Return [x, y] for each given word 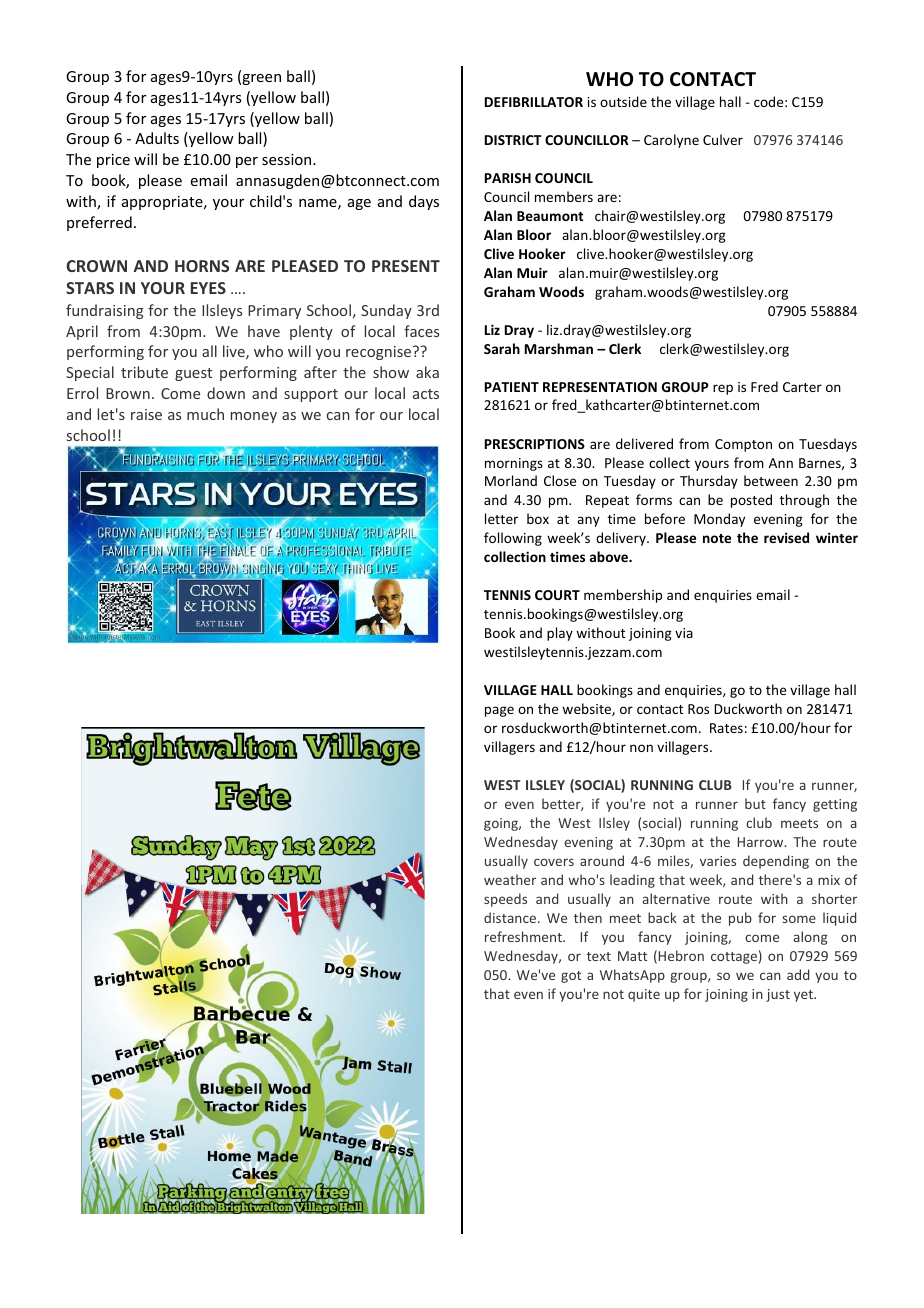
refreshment [524, 936]
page [499, 711]
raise [146, 414]
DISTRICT [513, 140]
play [560, 634]
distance [511, 917]
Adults [157, 138]
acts [426, 394]
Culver [723, 139]
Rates [726, 728]
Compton [743, 445]
